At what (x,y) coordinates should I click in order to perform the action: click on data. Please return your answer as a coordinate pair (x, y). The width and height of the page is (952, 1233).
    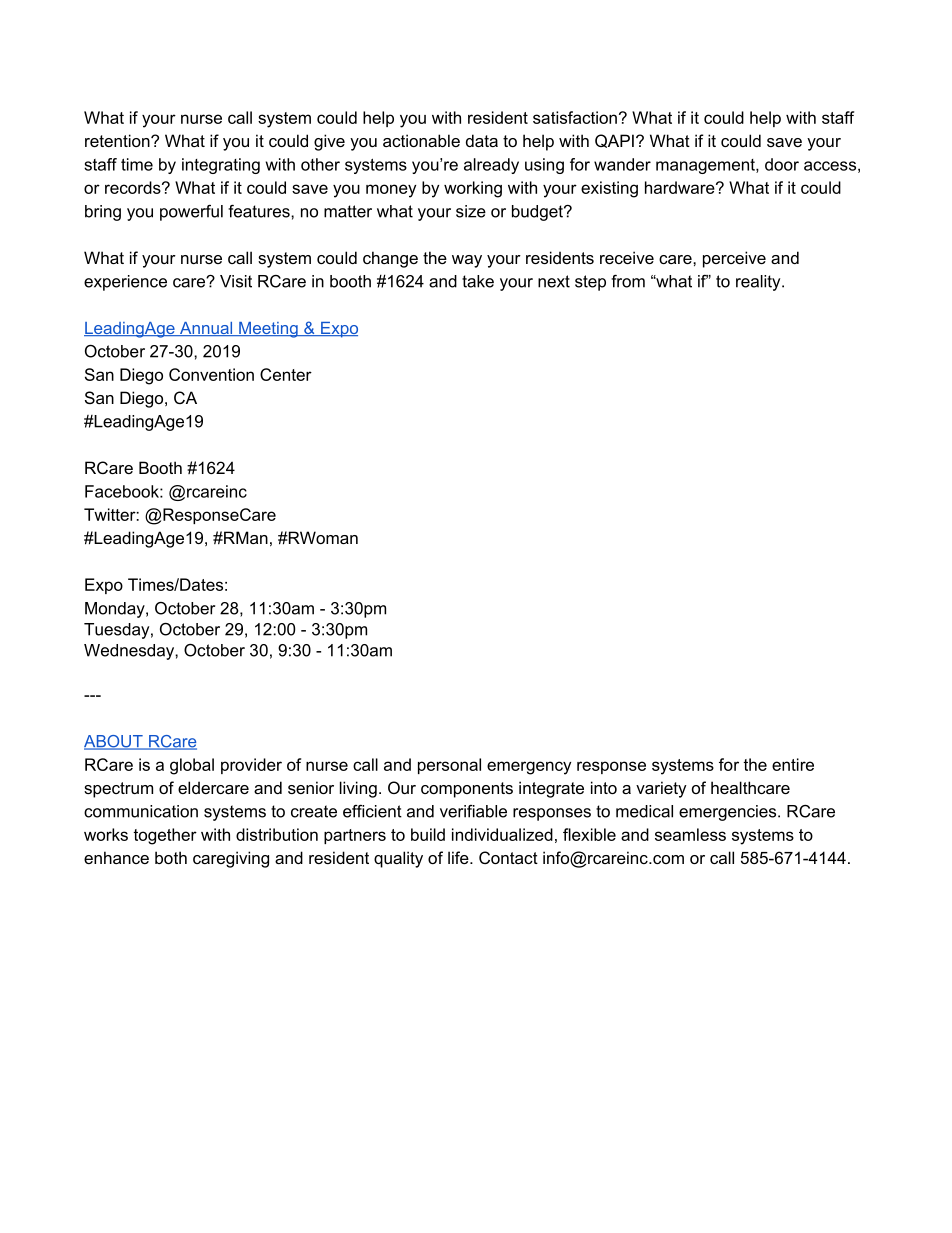
    Looking at the image, I should click on (482, 140).
